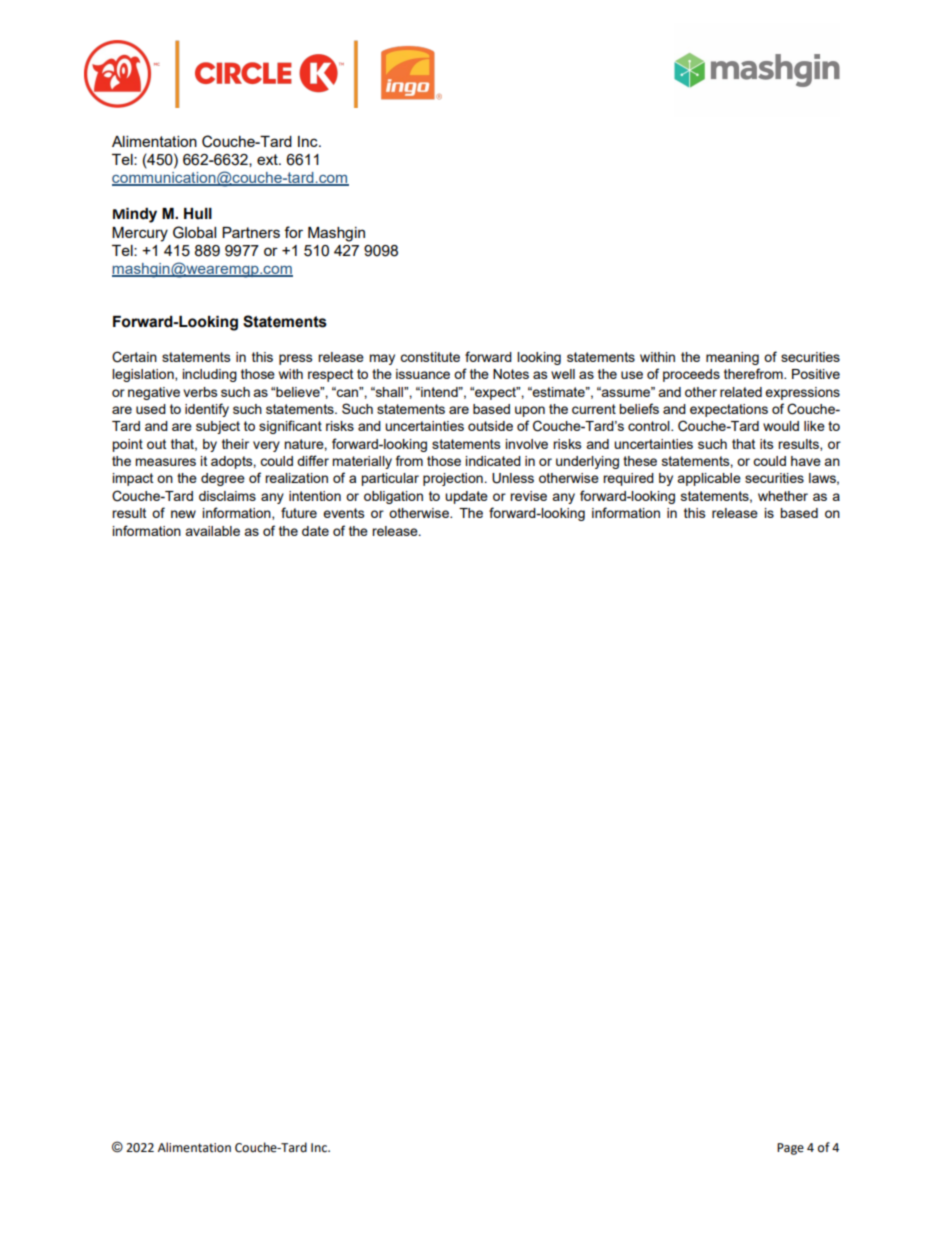 The image size is (952, 1233). I want to click on meaning, so click(732, 358).
